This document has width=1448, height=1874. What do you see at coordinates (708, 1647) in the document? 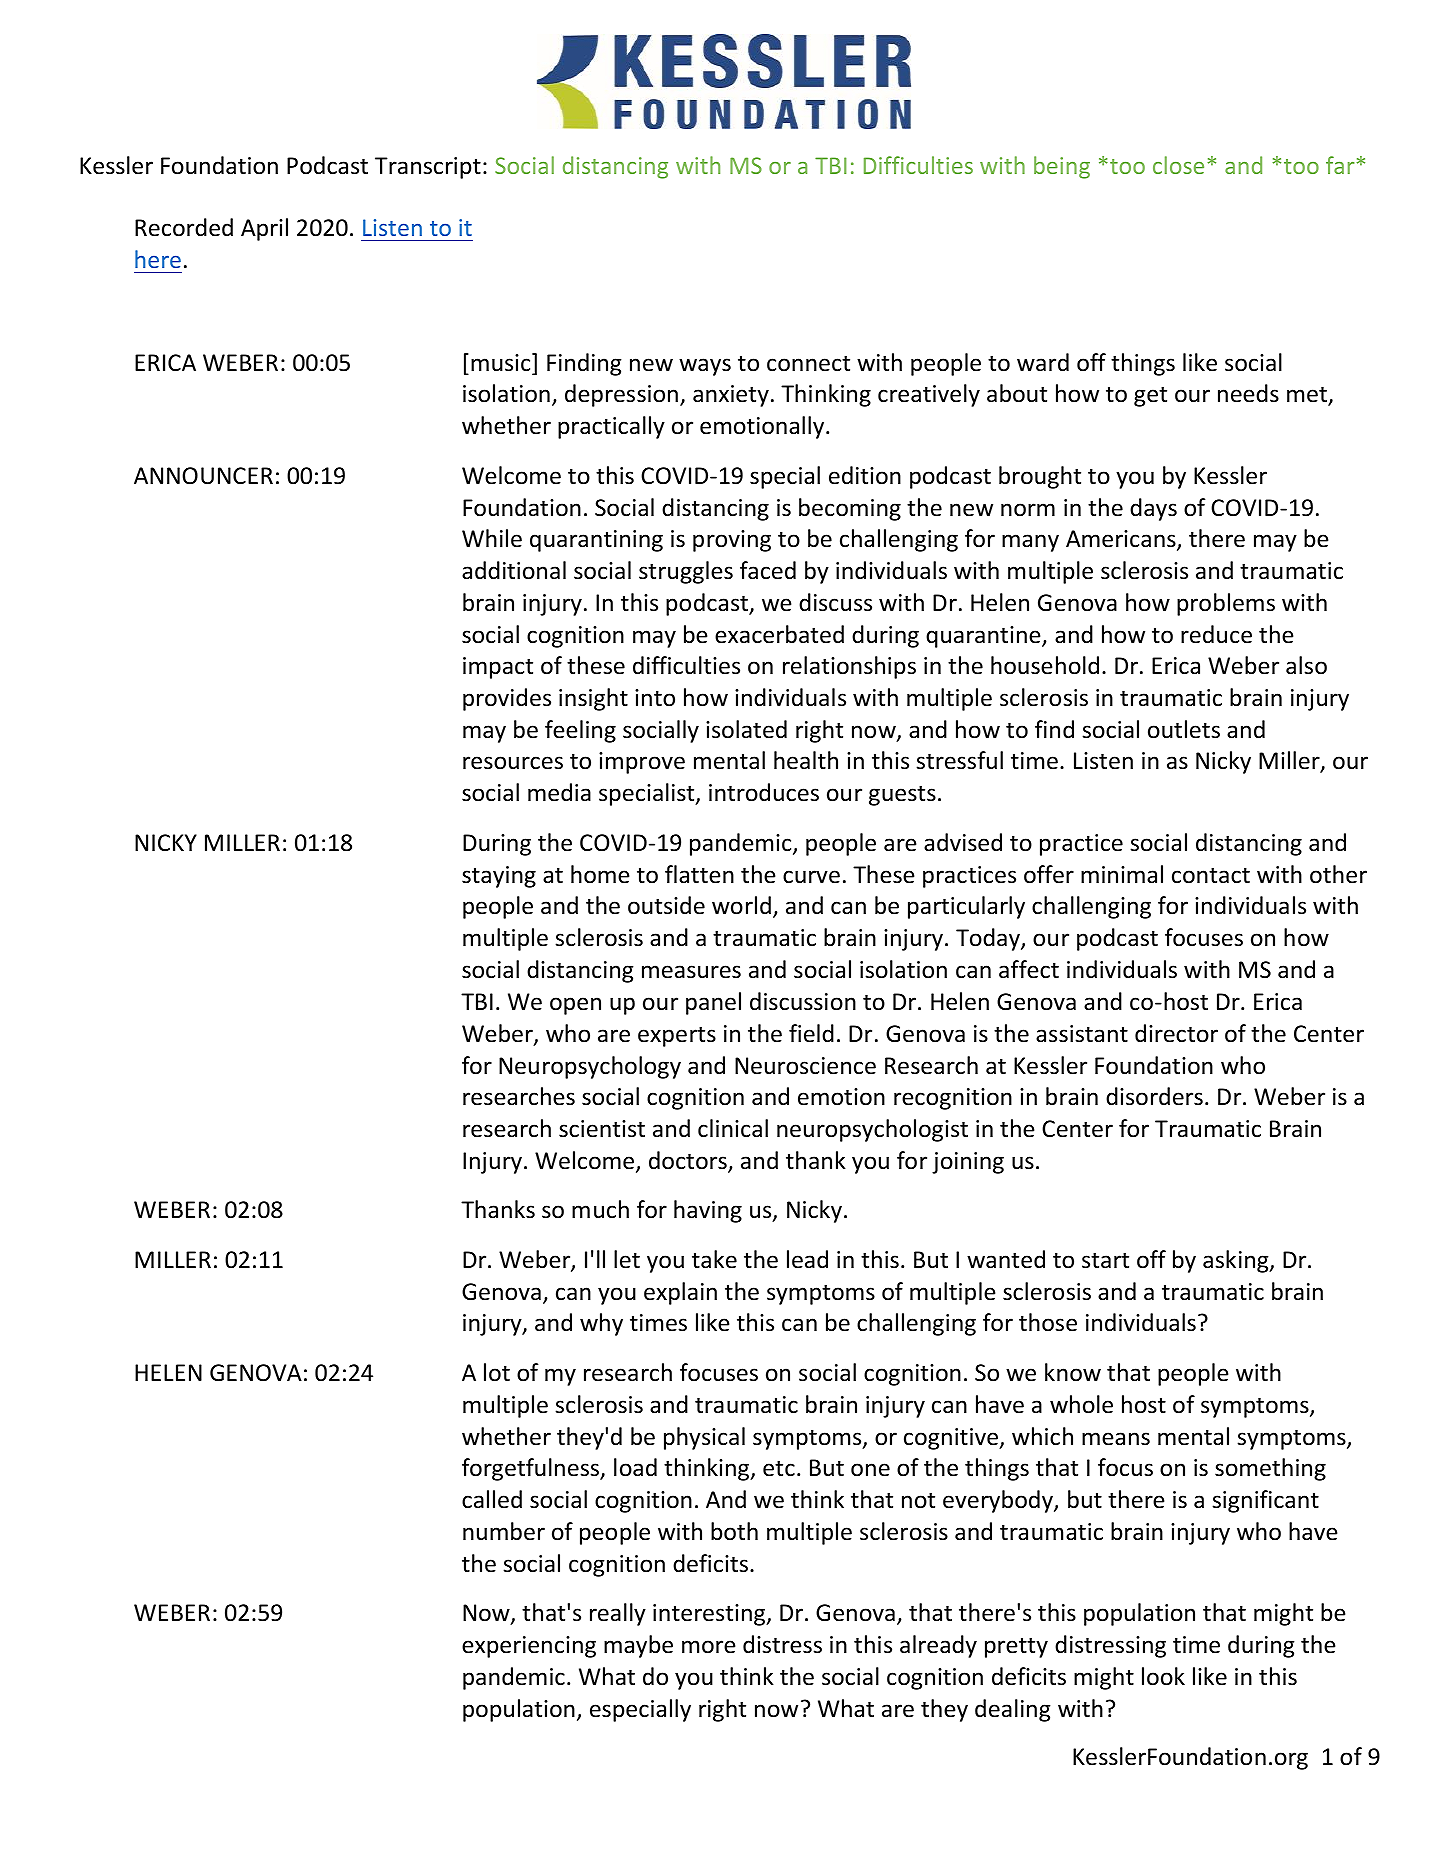
I see `more` at bounding box center [708, 1647].
